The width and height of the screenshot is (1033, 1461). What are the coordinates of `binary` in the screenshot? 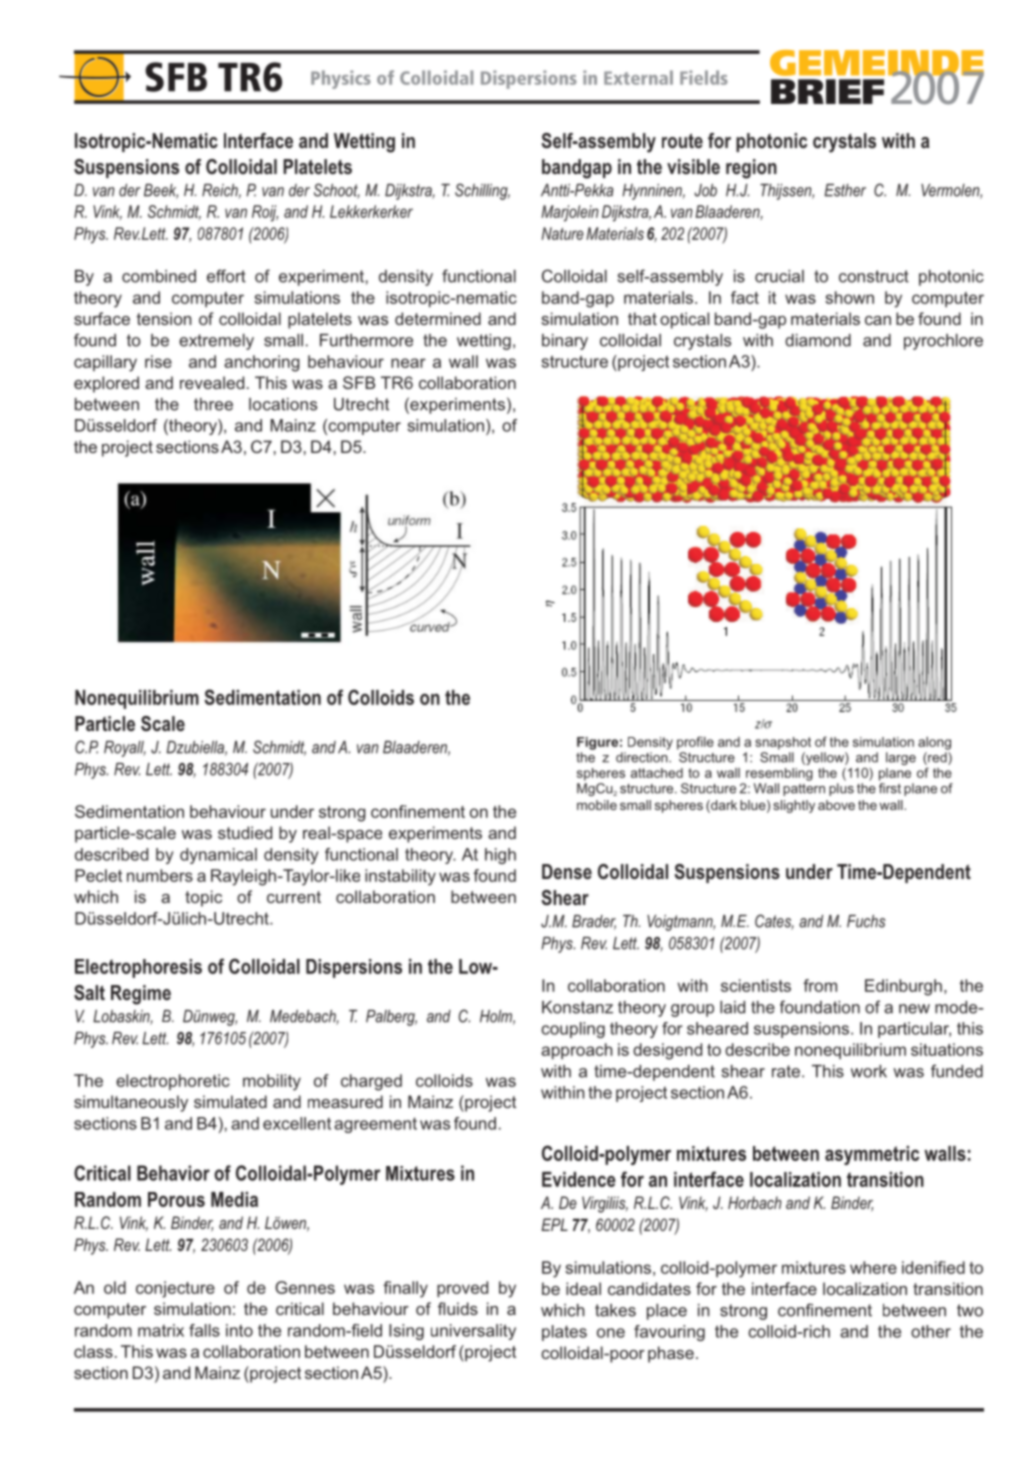 It's located at (565, 342).
